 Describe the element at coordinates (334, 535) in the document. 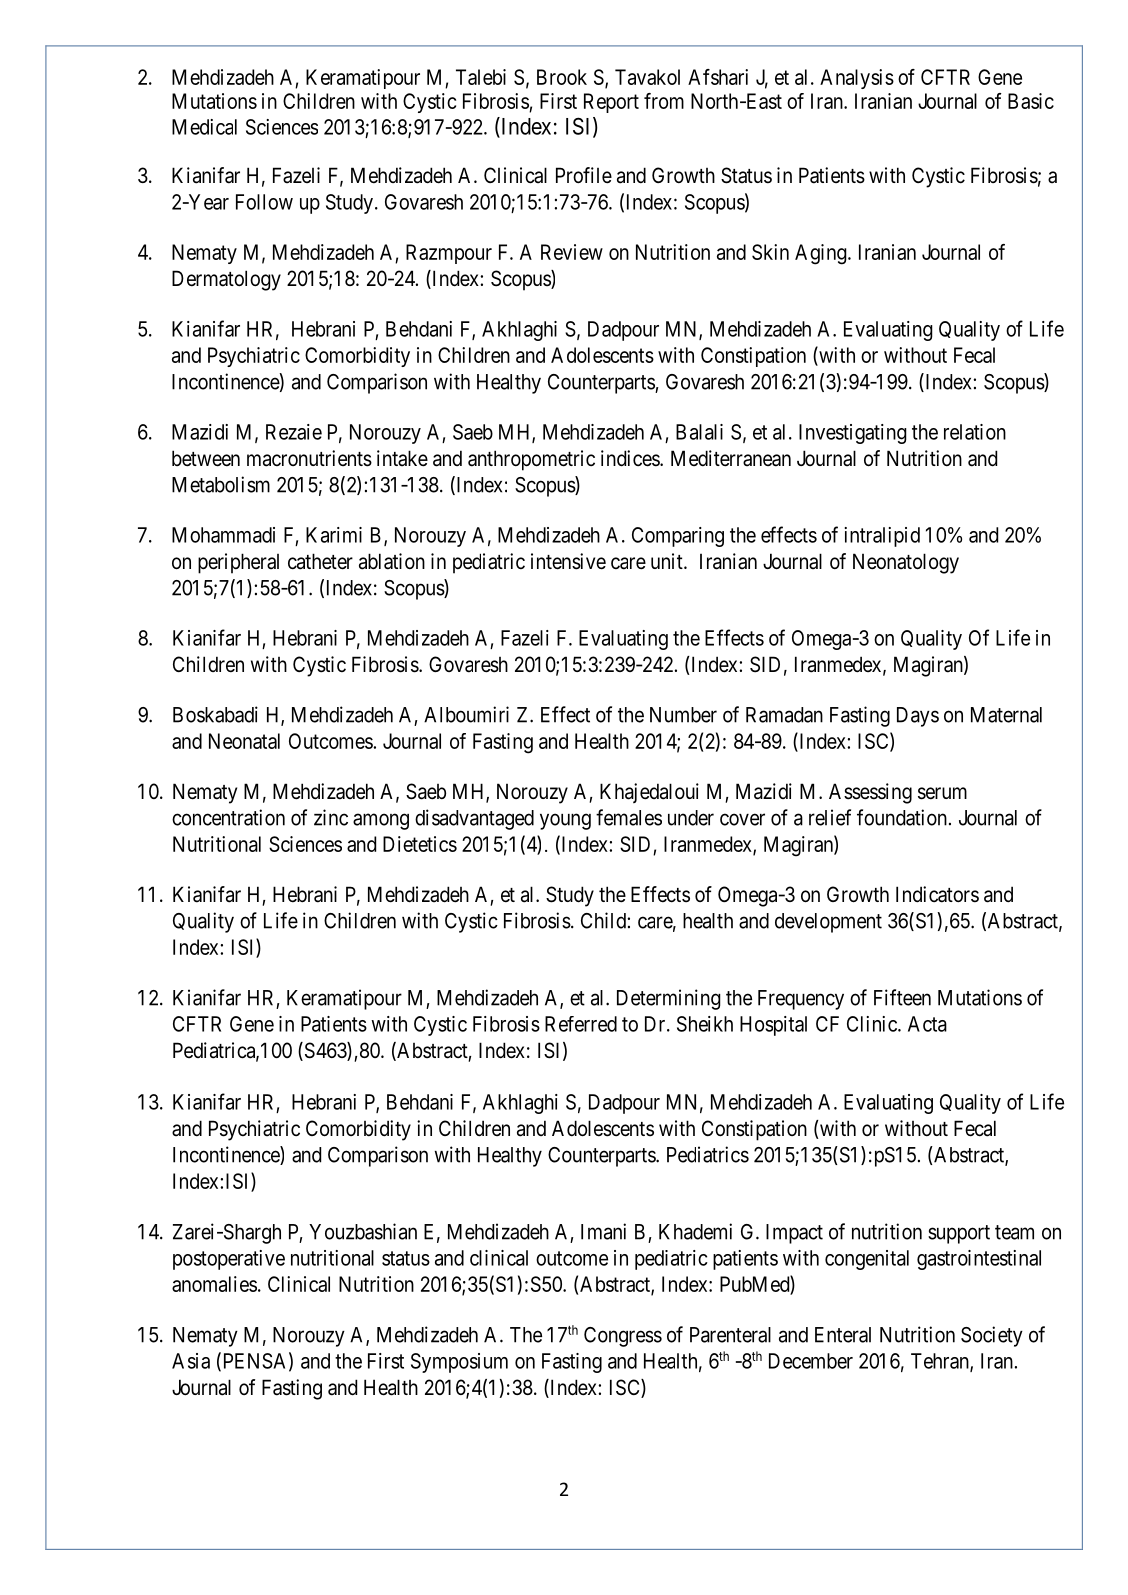

I see `Karimi` at that location.
